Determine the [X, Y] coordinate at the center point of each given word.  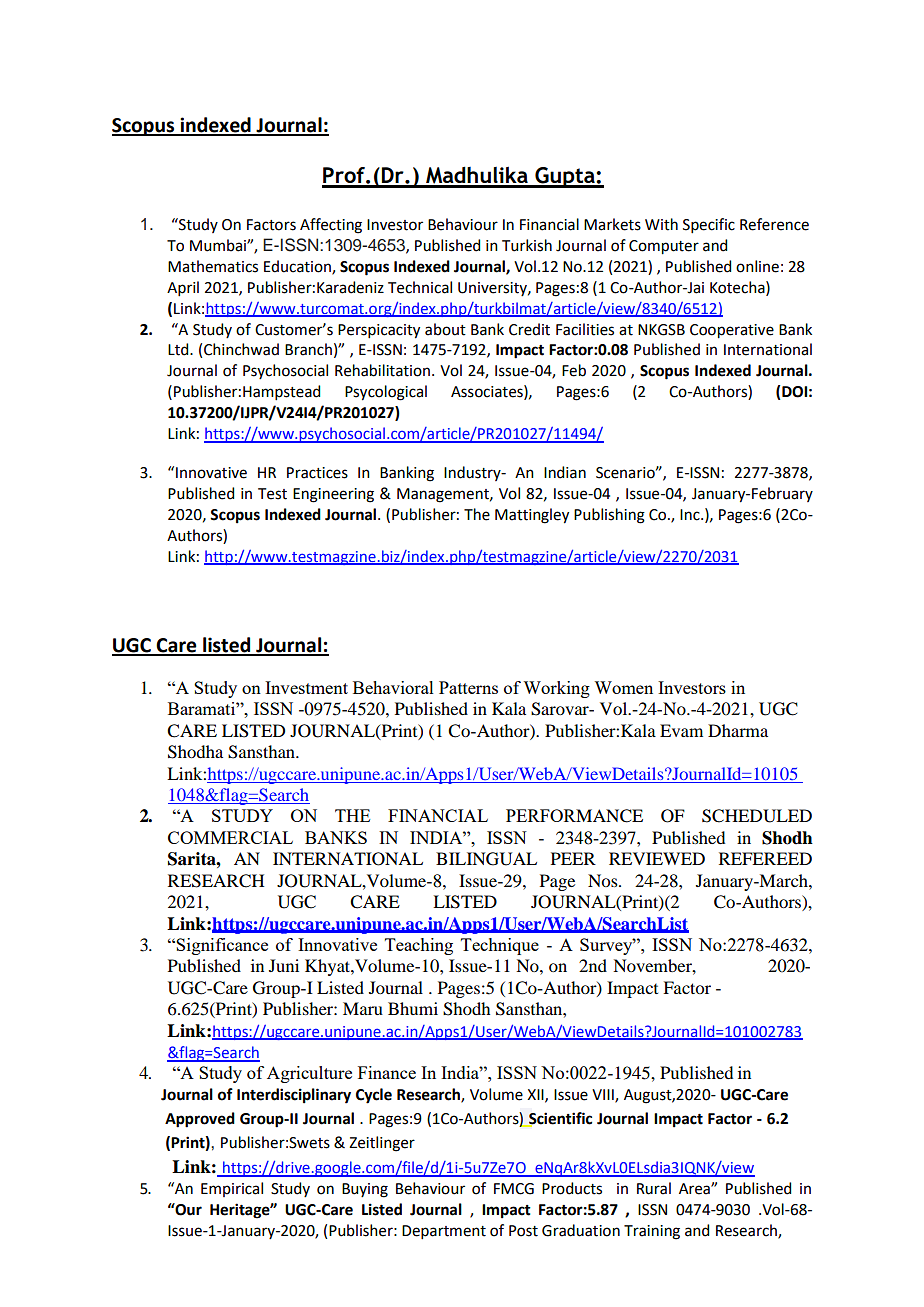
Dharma [738, 730]
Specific [709, 225]
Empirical [232, 1189]
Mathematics [213, 266]
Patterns [468, 687]
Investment [306, 687]
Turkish [527, 245]
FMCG [514, 1189]
